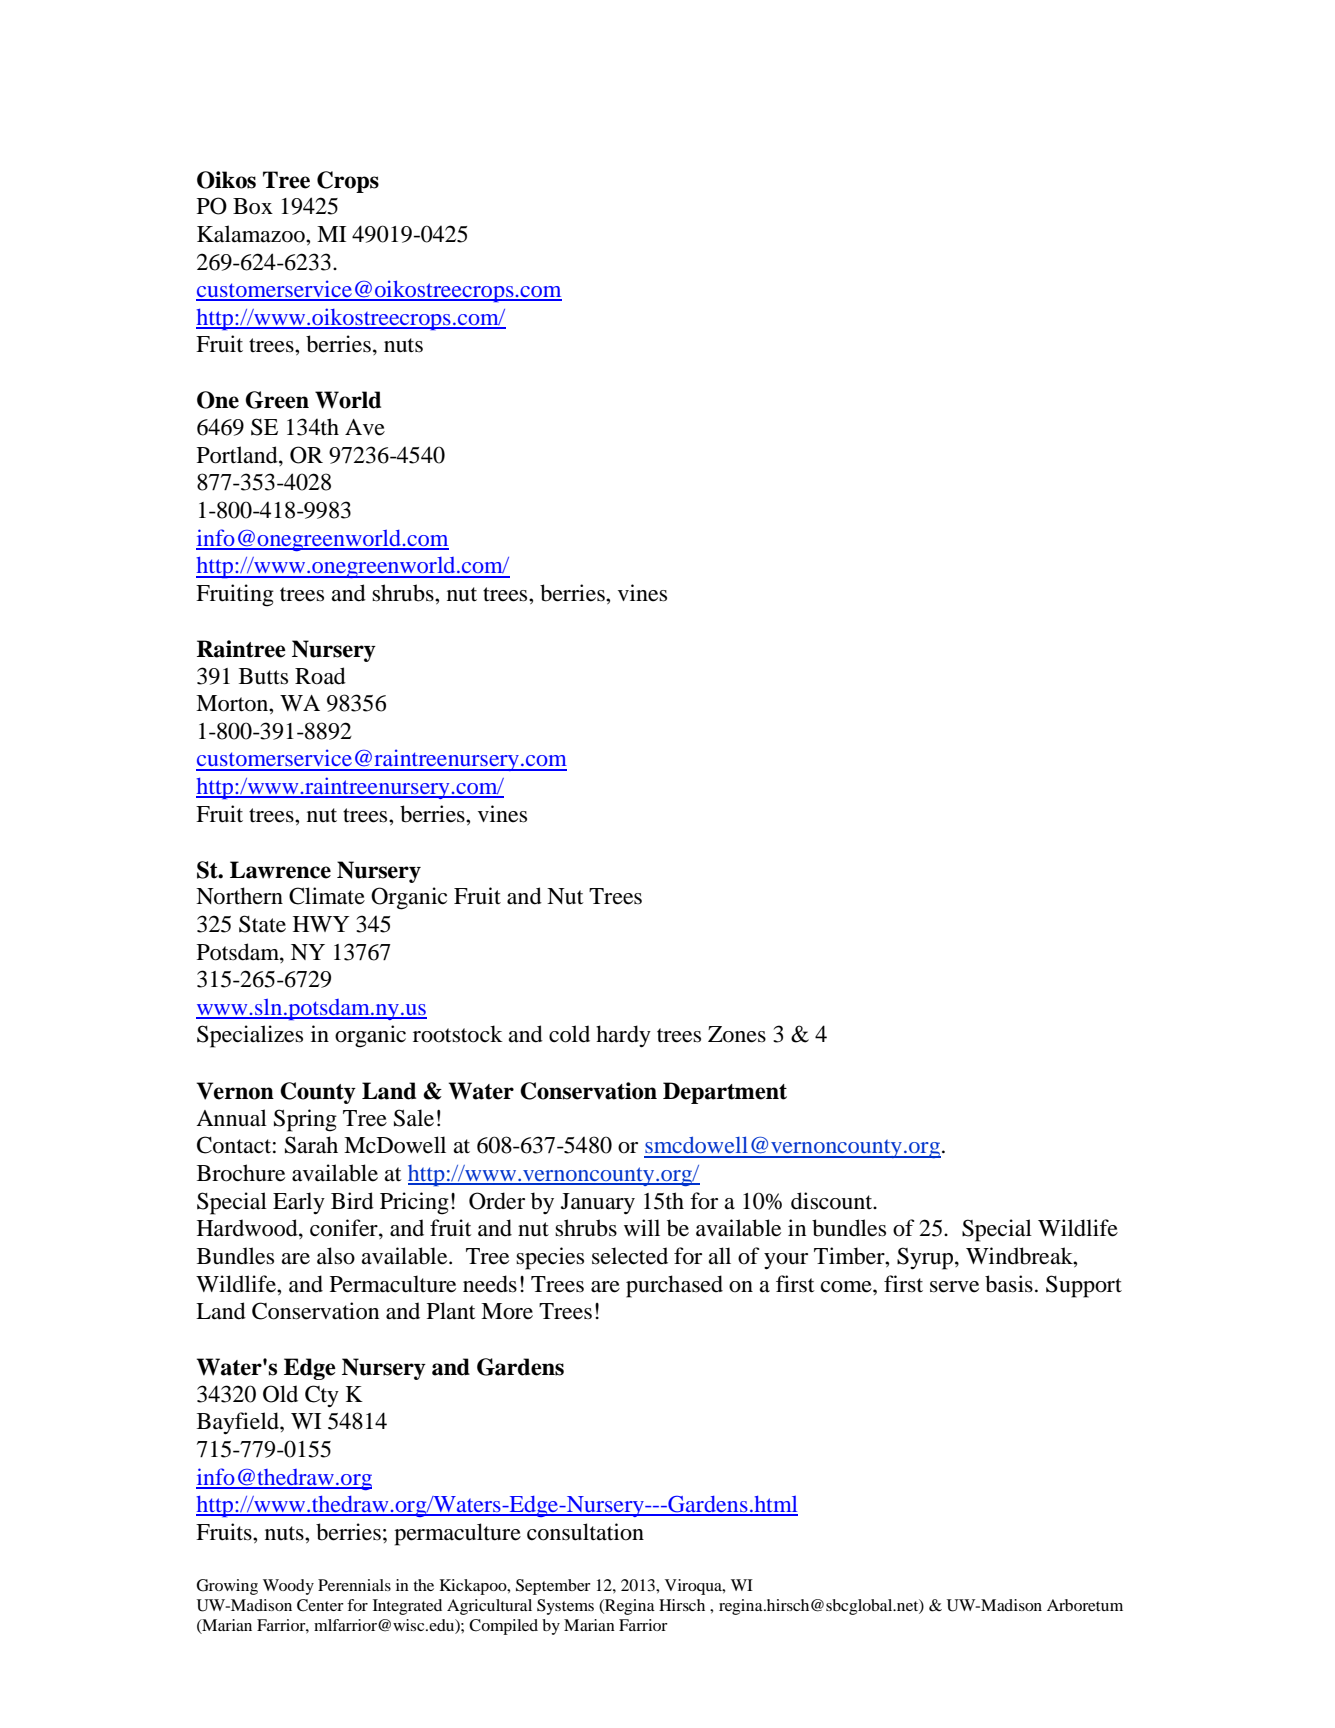  What do you see at coordinates (354, 1585) in the document?
I see `Perennials` at bounding box center [354, 1585].
